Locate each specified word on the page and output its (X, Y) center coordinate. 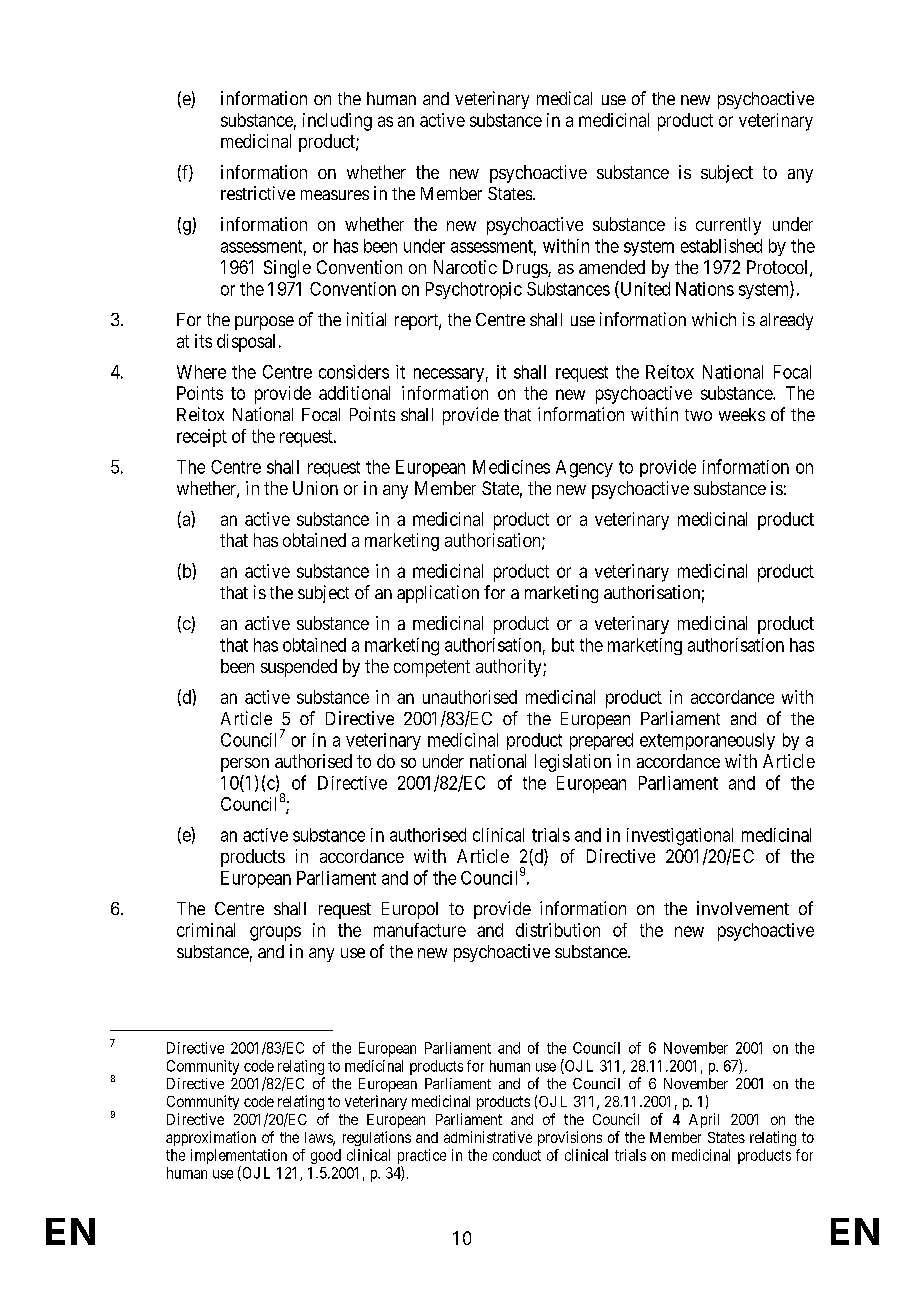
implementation (239, 1158)
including (337, 122)
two (698, 415)
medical (564, 98)
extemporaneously (707, 741)
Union (315, 488)
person (245, 765)
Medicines (511, 467)
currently (728, 226)
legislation (573, 763)
